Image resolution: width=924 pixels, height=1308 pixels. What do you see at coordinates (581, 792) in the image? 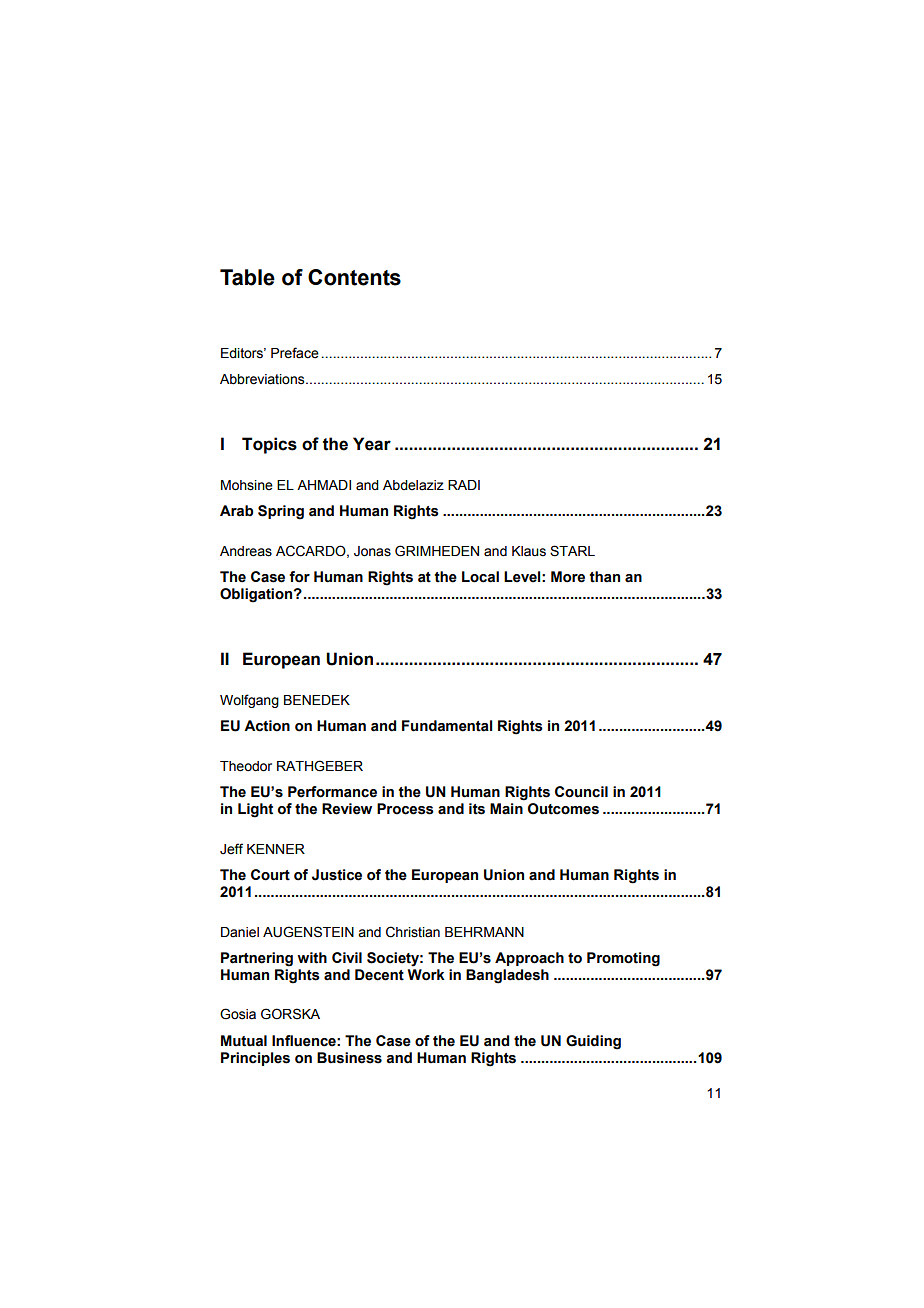
I see `Council` at bounding box center [581, 792].
